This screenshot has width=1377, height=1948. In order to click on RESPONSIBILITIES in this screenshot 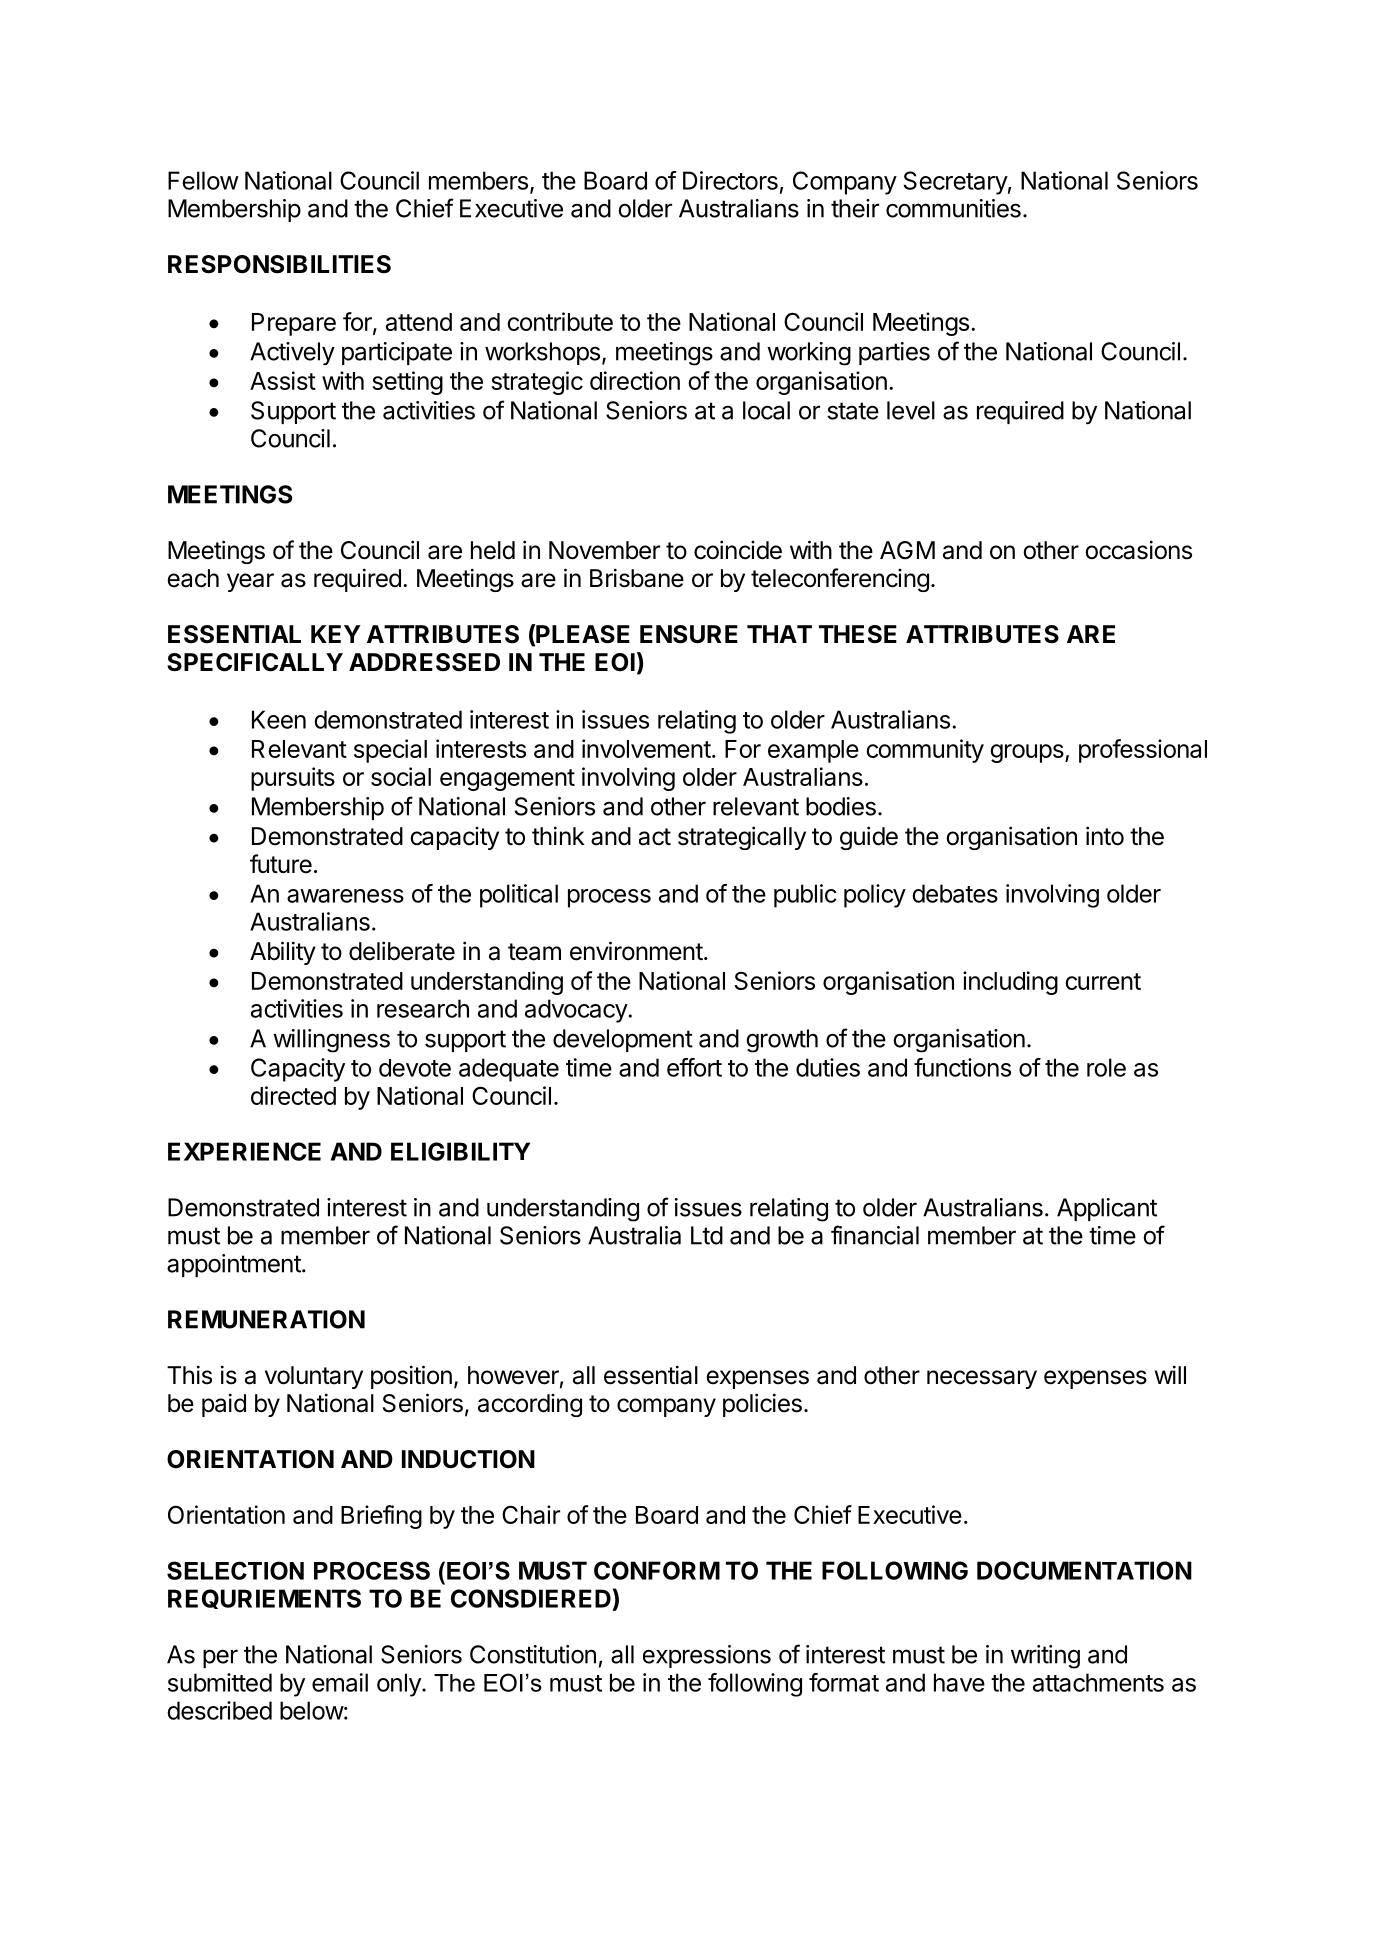, I will do `click(279, 264)`.
